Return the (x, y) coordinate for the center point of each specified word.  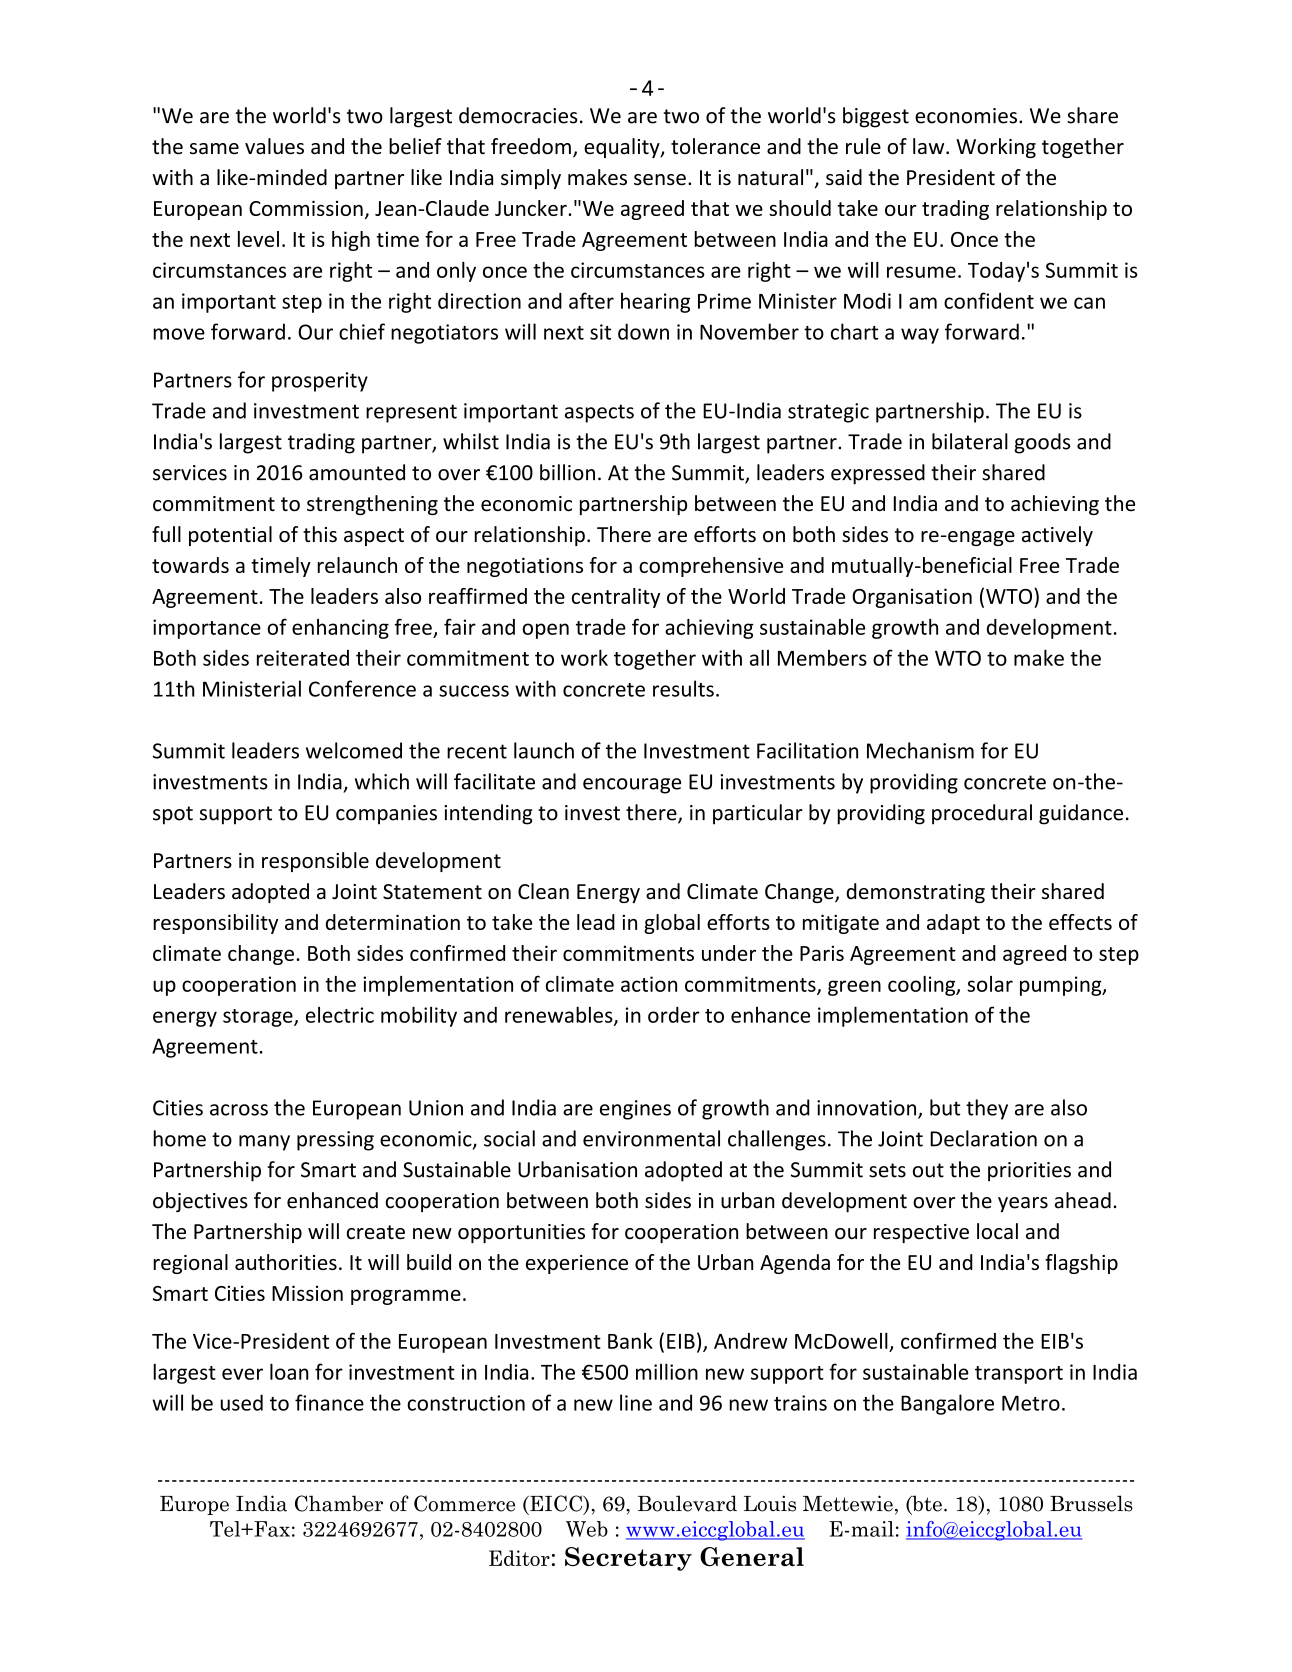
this (320, 534)
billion (567, 472)
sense (660, 180)
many (264, 1143)
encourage (632, 786)
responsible (315, 862)
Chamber (339, 1503)
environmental (651, 1138)
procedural (982, 814)
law (930, 146)
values (274, 146)
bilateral (970, 441)
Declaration (983, 1138)
